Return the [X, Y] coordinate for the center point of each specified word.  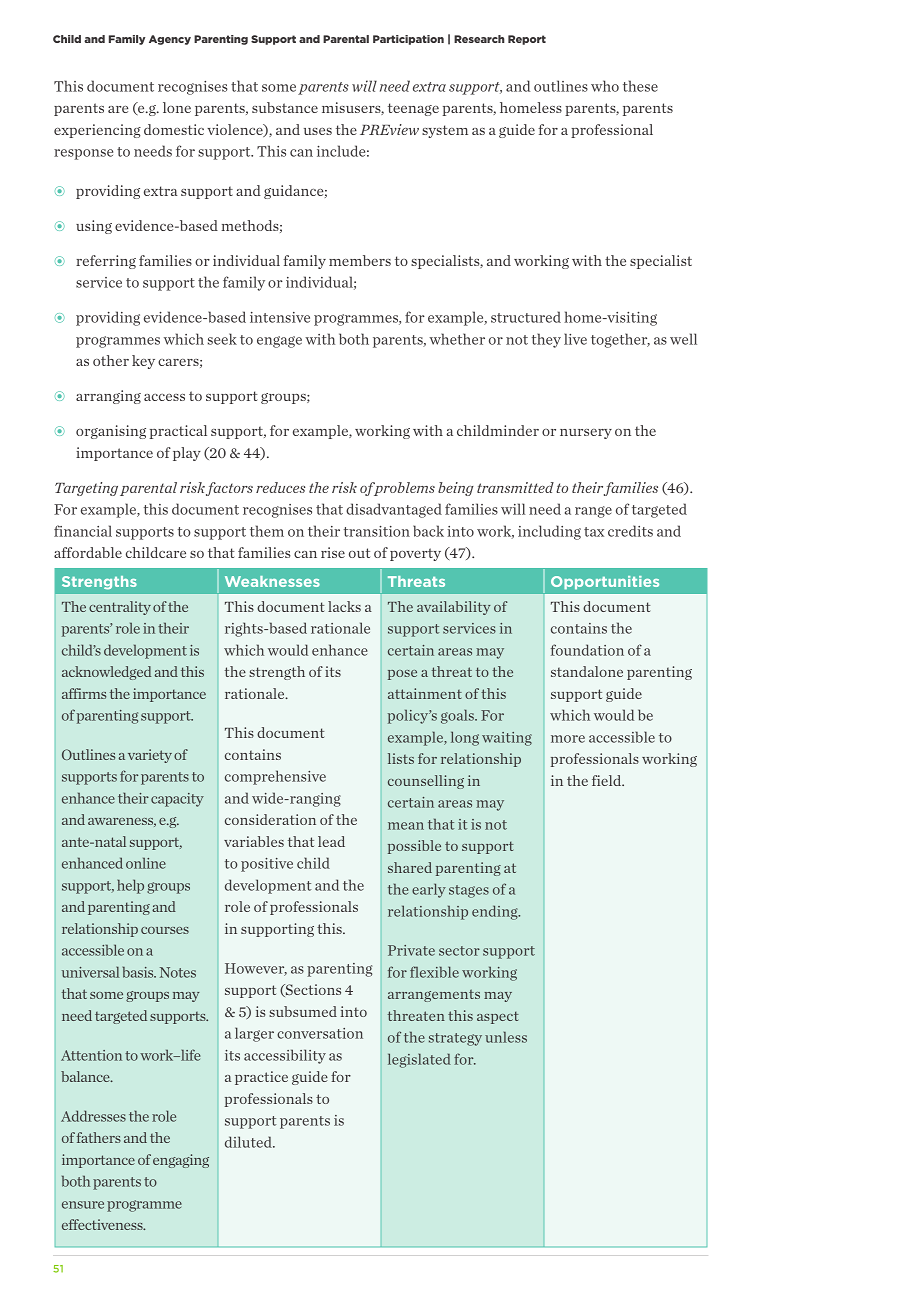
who [605, 86]
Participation [408, 40]
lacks [344, 606]
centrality [120, 608]
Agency [170, 40]
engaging [181, 1161]
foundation [587, 650]
